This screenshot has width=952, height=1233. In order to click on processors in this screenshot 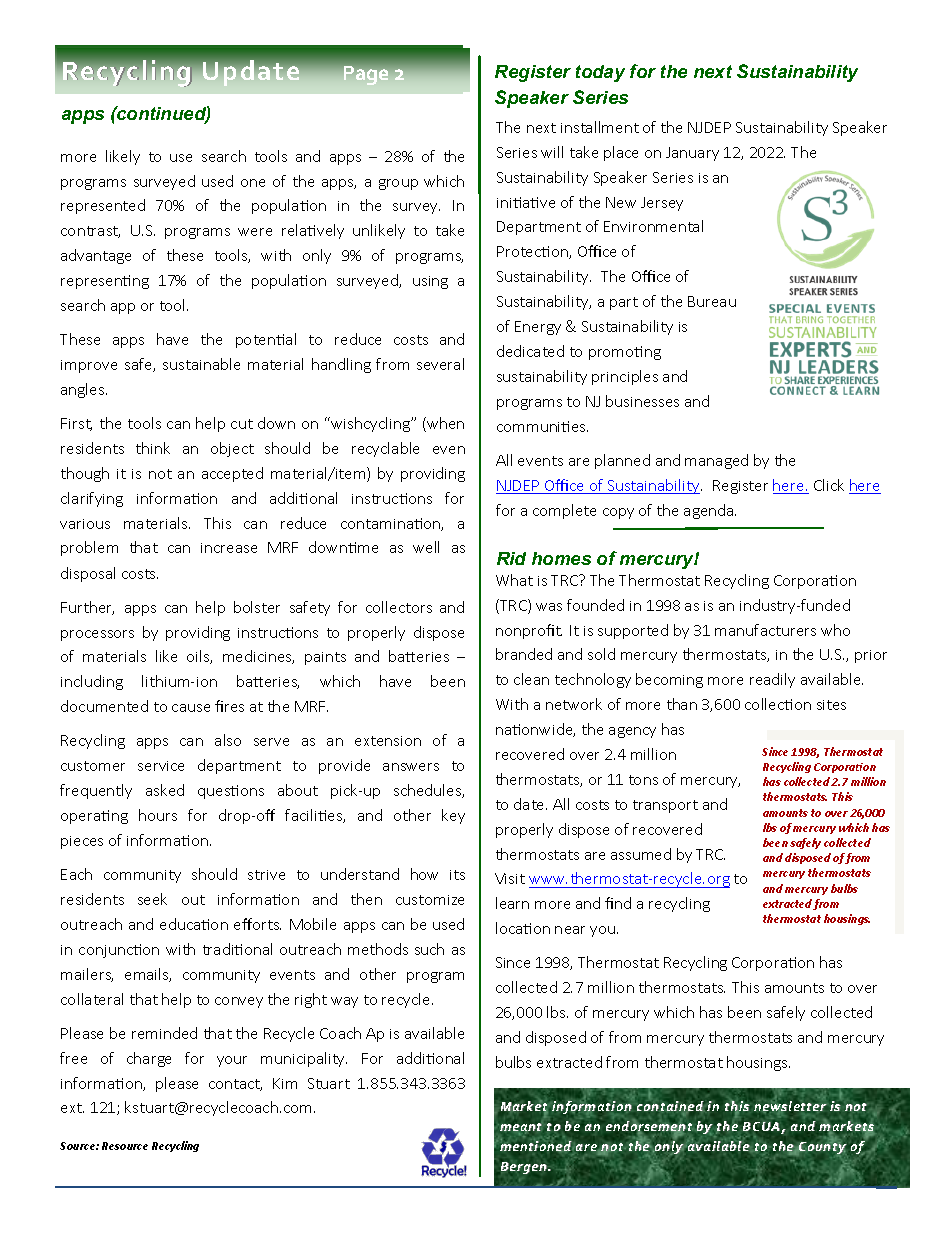, I will do `click(97, 635)`.
